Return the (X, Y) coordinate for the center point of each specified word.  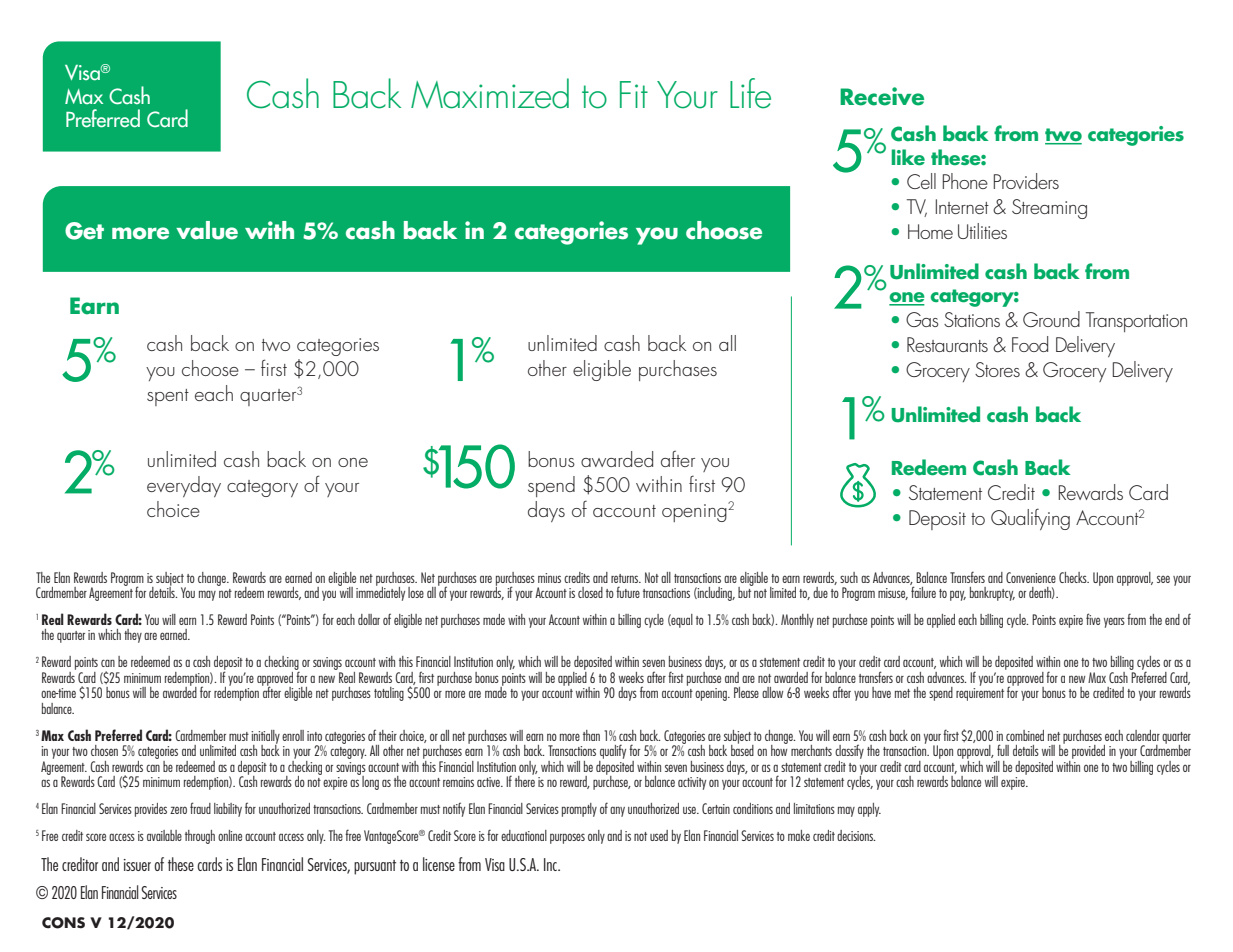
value (207, 230)
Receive (882, 96)
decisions (856, 835)
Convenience (1031, 577)
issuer (137, 865)
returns (626, 578)
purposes (567, 838)
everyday (184, 486)
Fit (634, 94)
